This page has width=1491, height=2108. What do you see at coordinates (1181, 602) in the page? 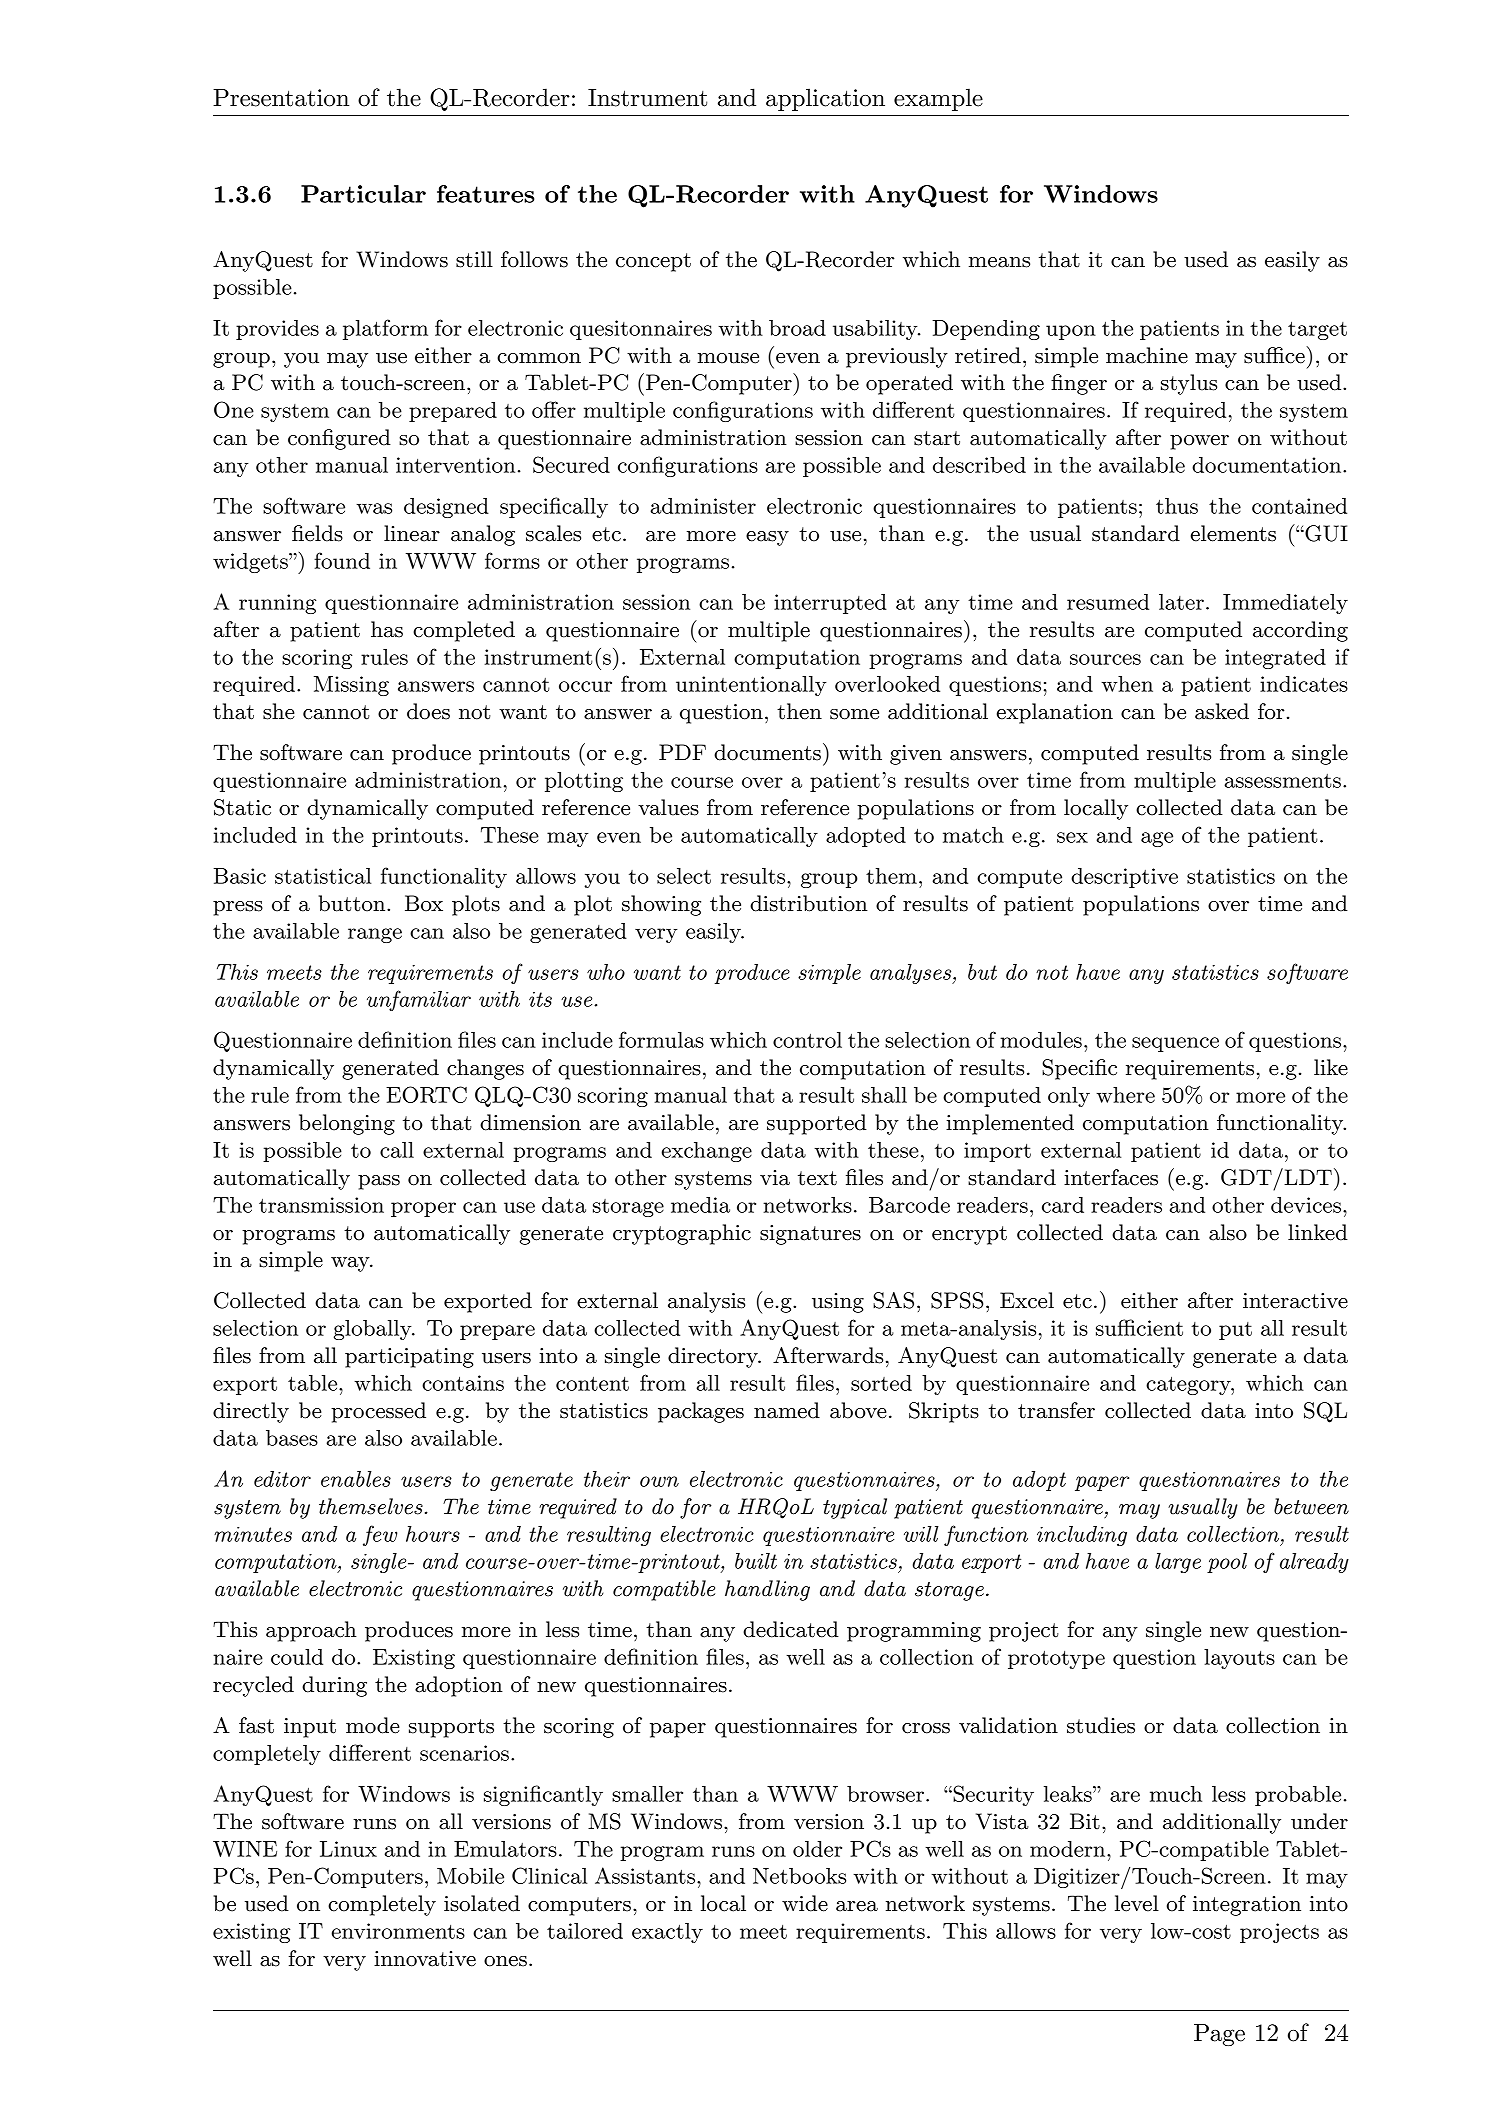
I see `later` at bounding box center [1181, 602].
